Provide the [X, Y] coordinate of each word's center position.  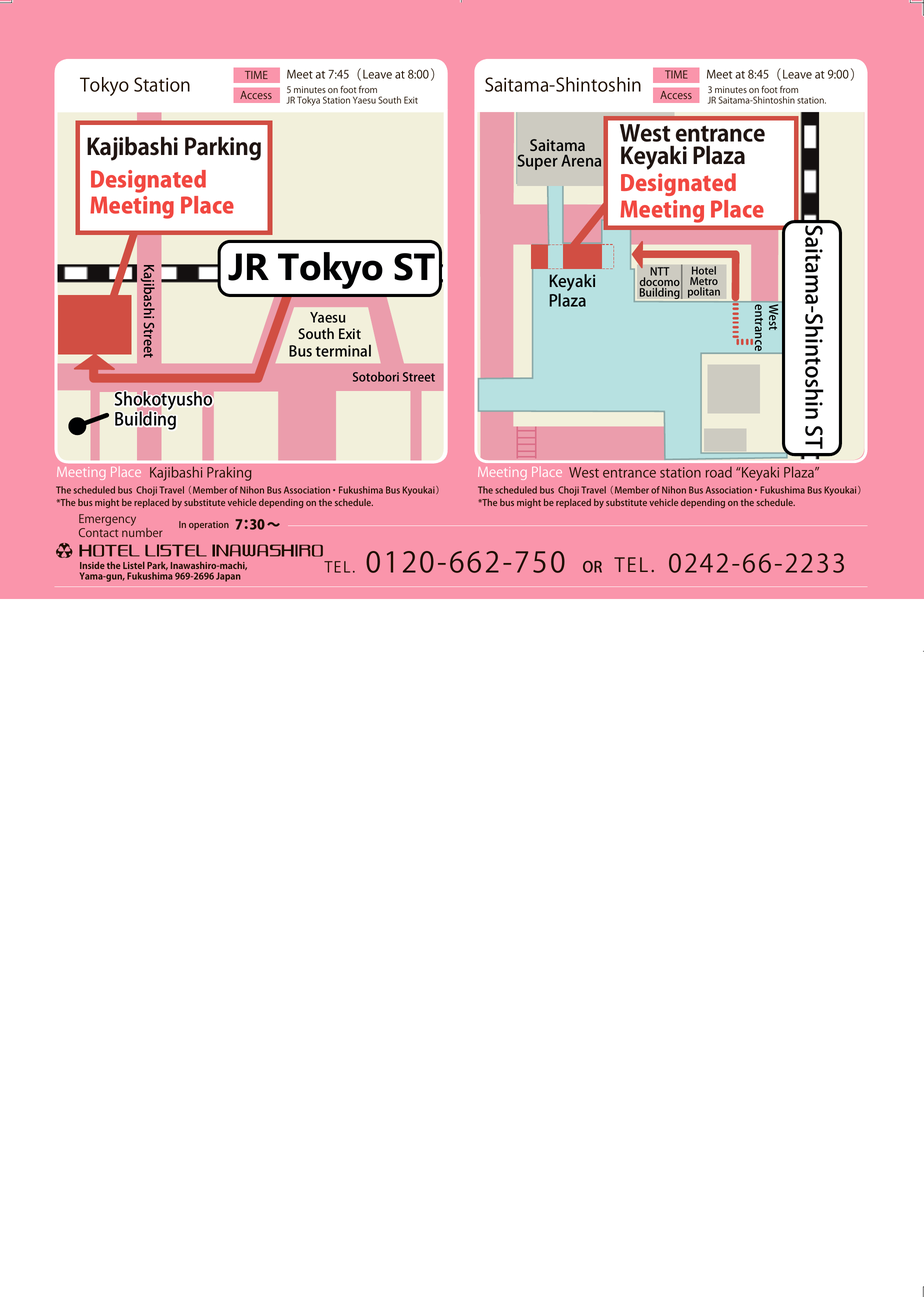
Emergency [107, 521]
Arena [581, 161]
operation [209, 525]
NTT [660, 271]
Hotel [704, 270]
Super [537, 162]
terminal [343, 350]
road [719, 472]
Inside [92, 565]
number [142, 531]
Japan [228, 577]
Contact [98, 532]
